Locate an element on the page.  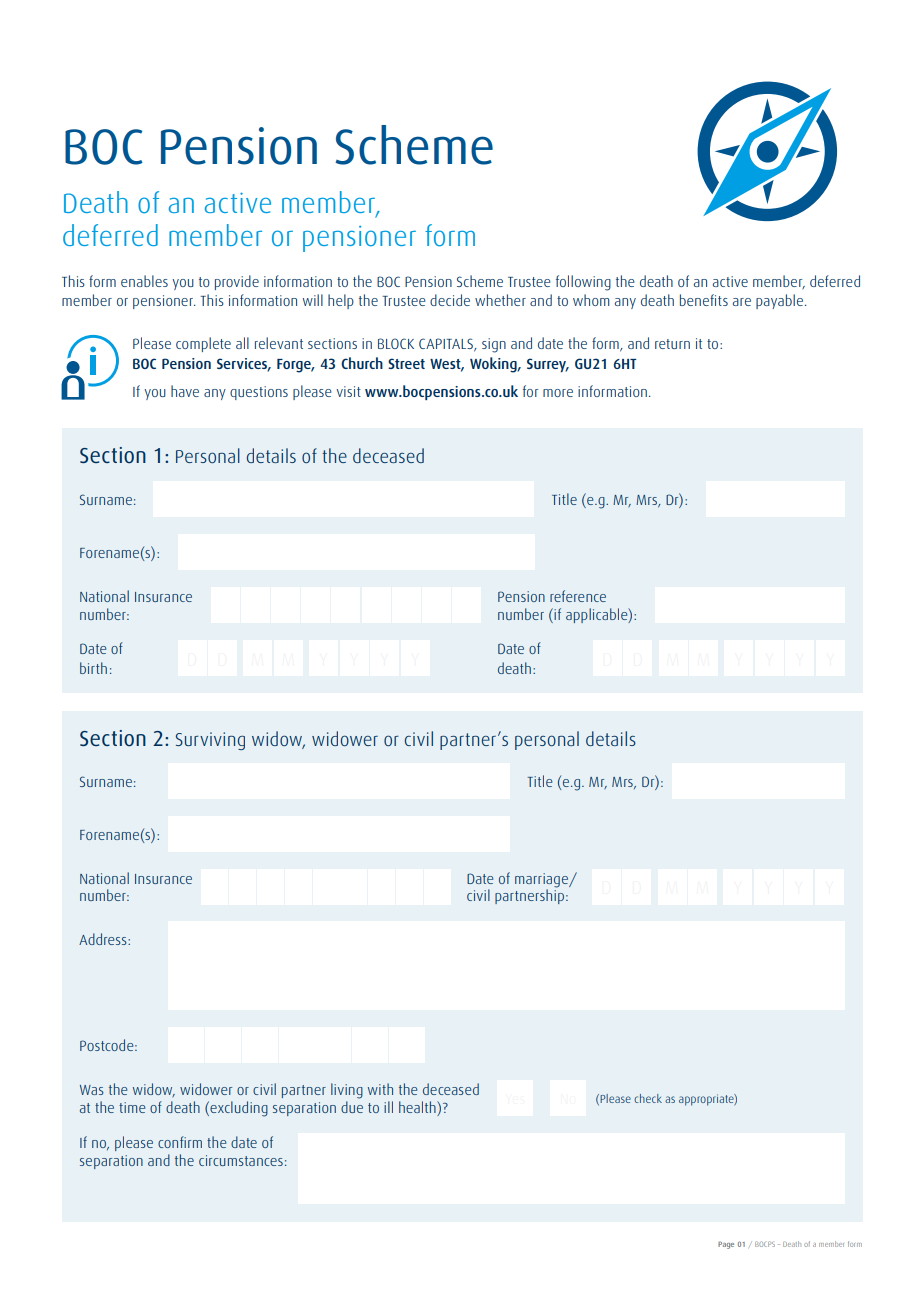
Page is located at coordinates (726, 1245).
